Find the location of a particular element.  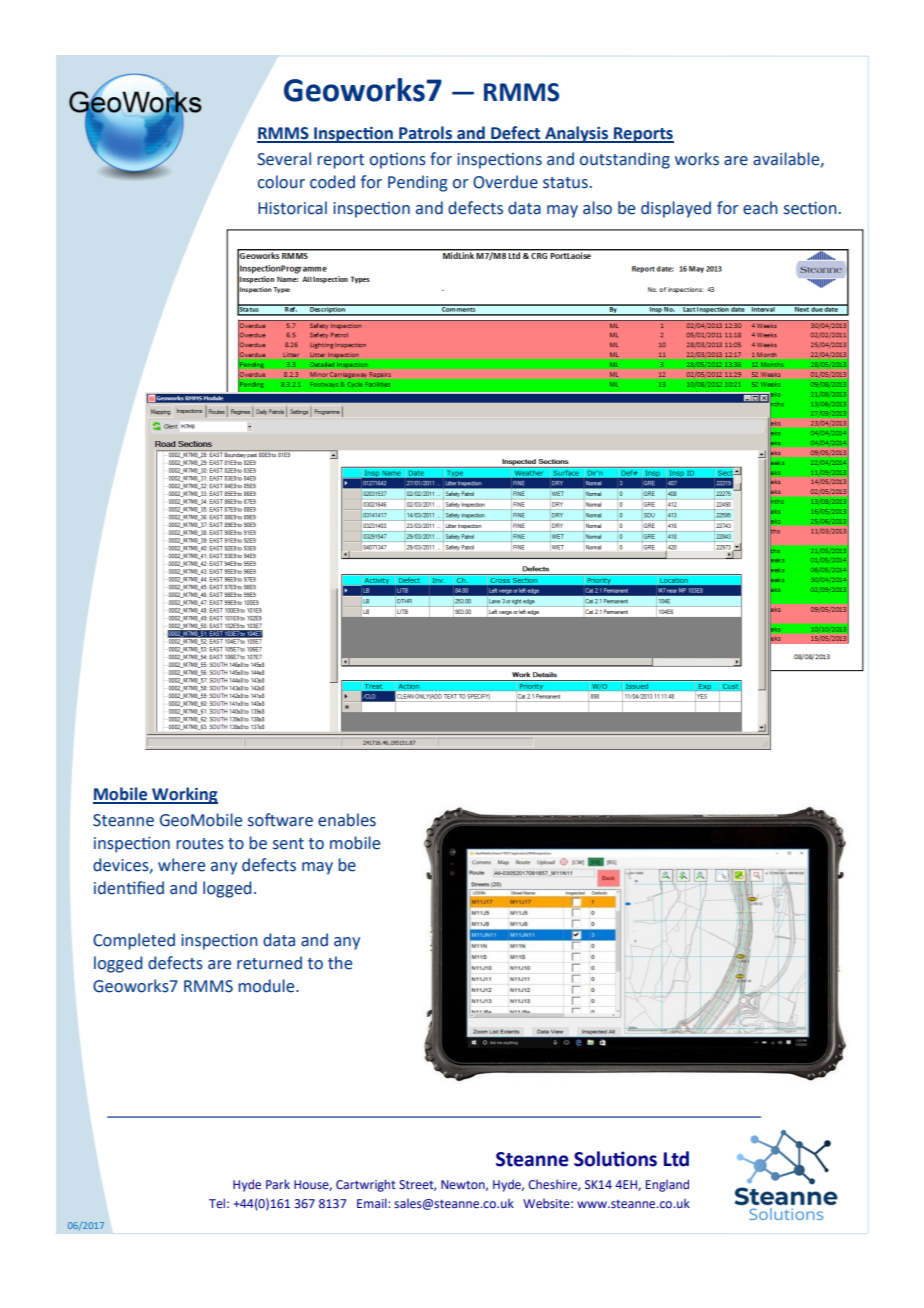

software is located at coordinates (280, 820).
